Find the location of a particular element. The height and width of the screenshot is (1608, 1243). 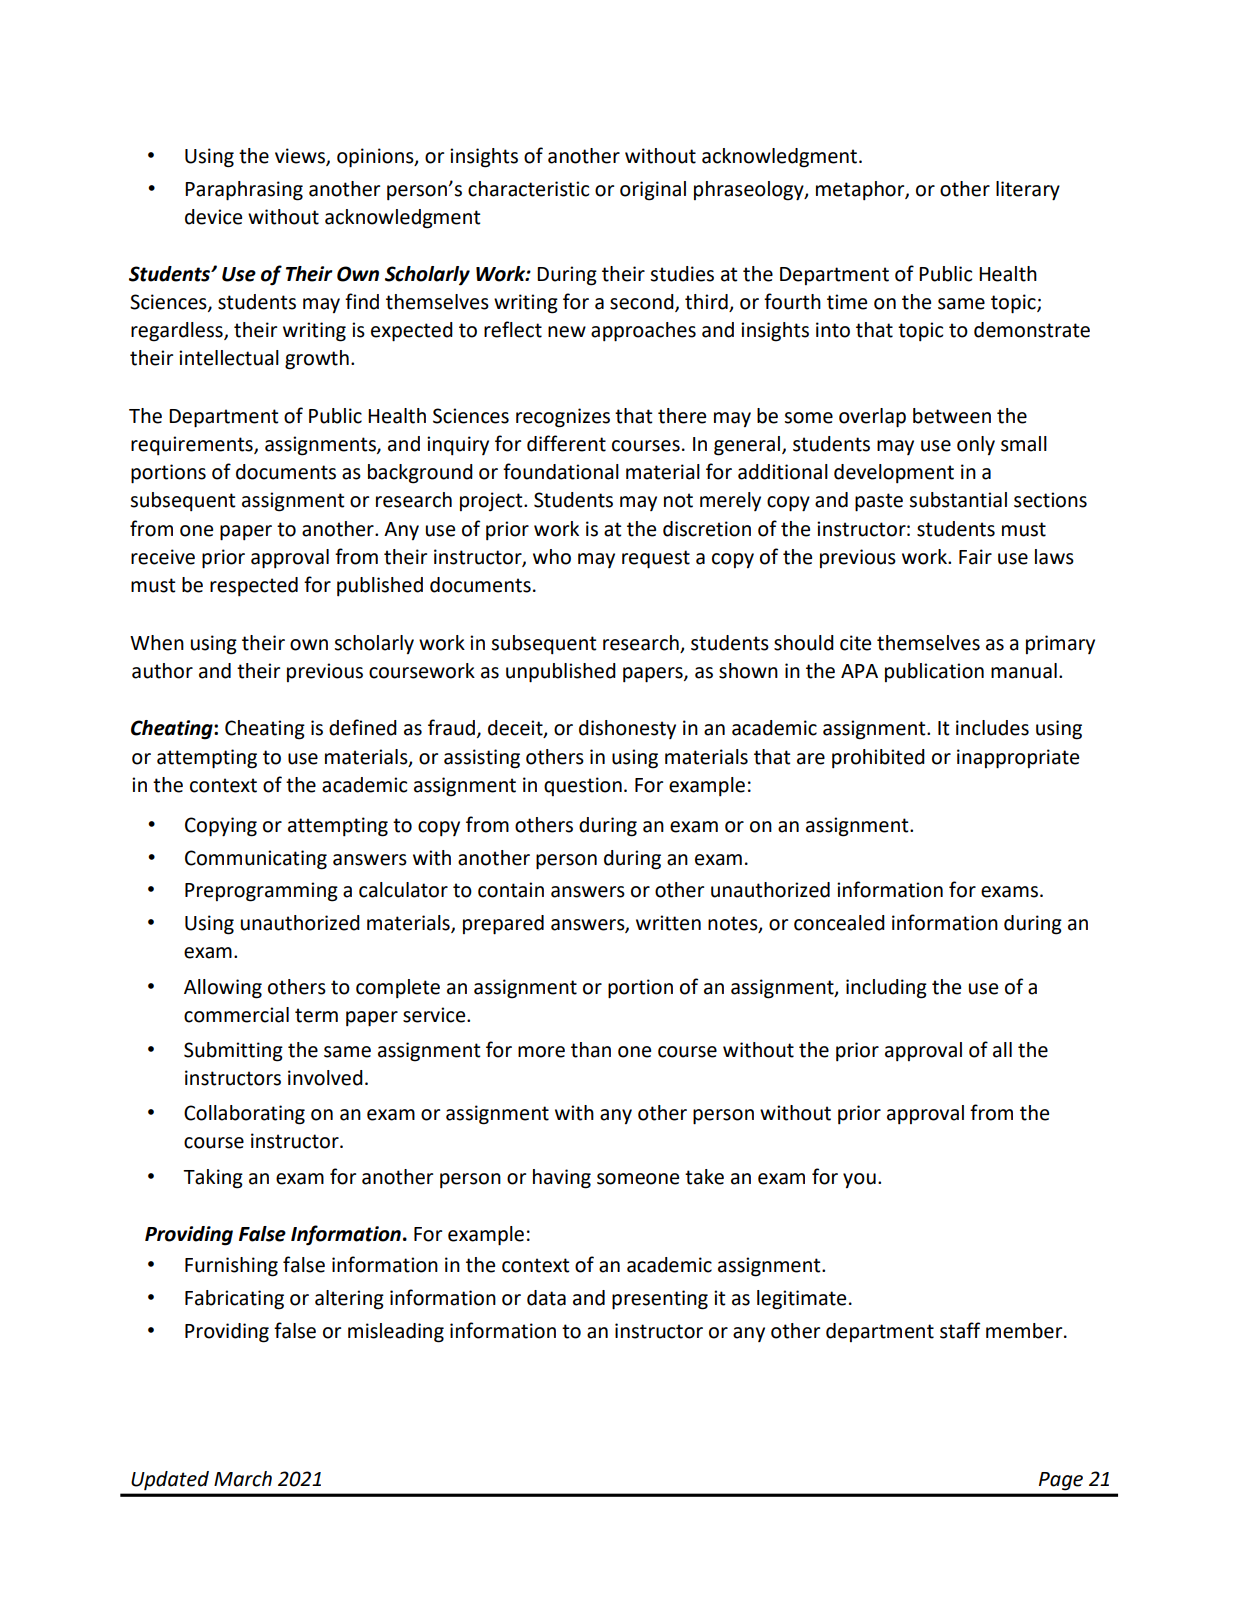

Fair is located at coordinates (975, 557).
